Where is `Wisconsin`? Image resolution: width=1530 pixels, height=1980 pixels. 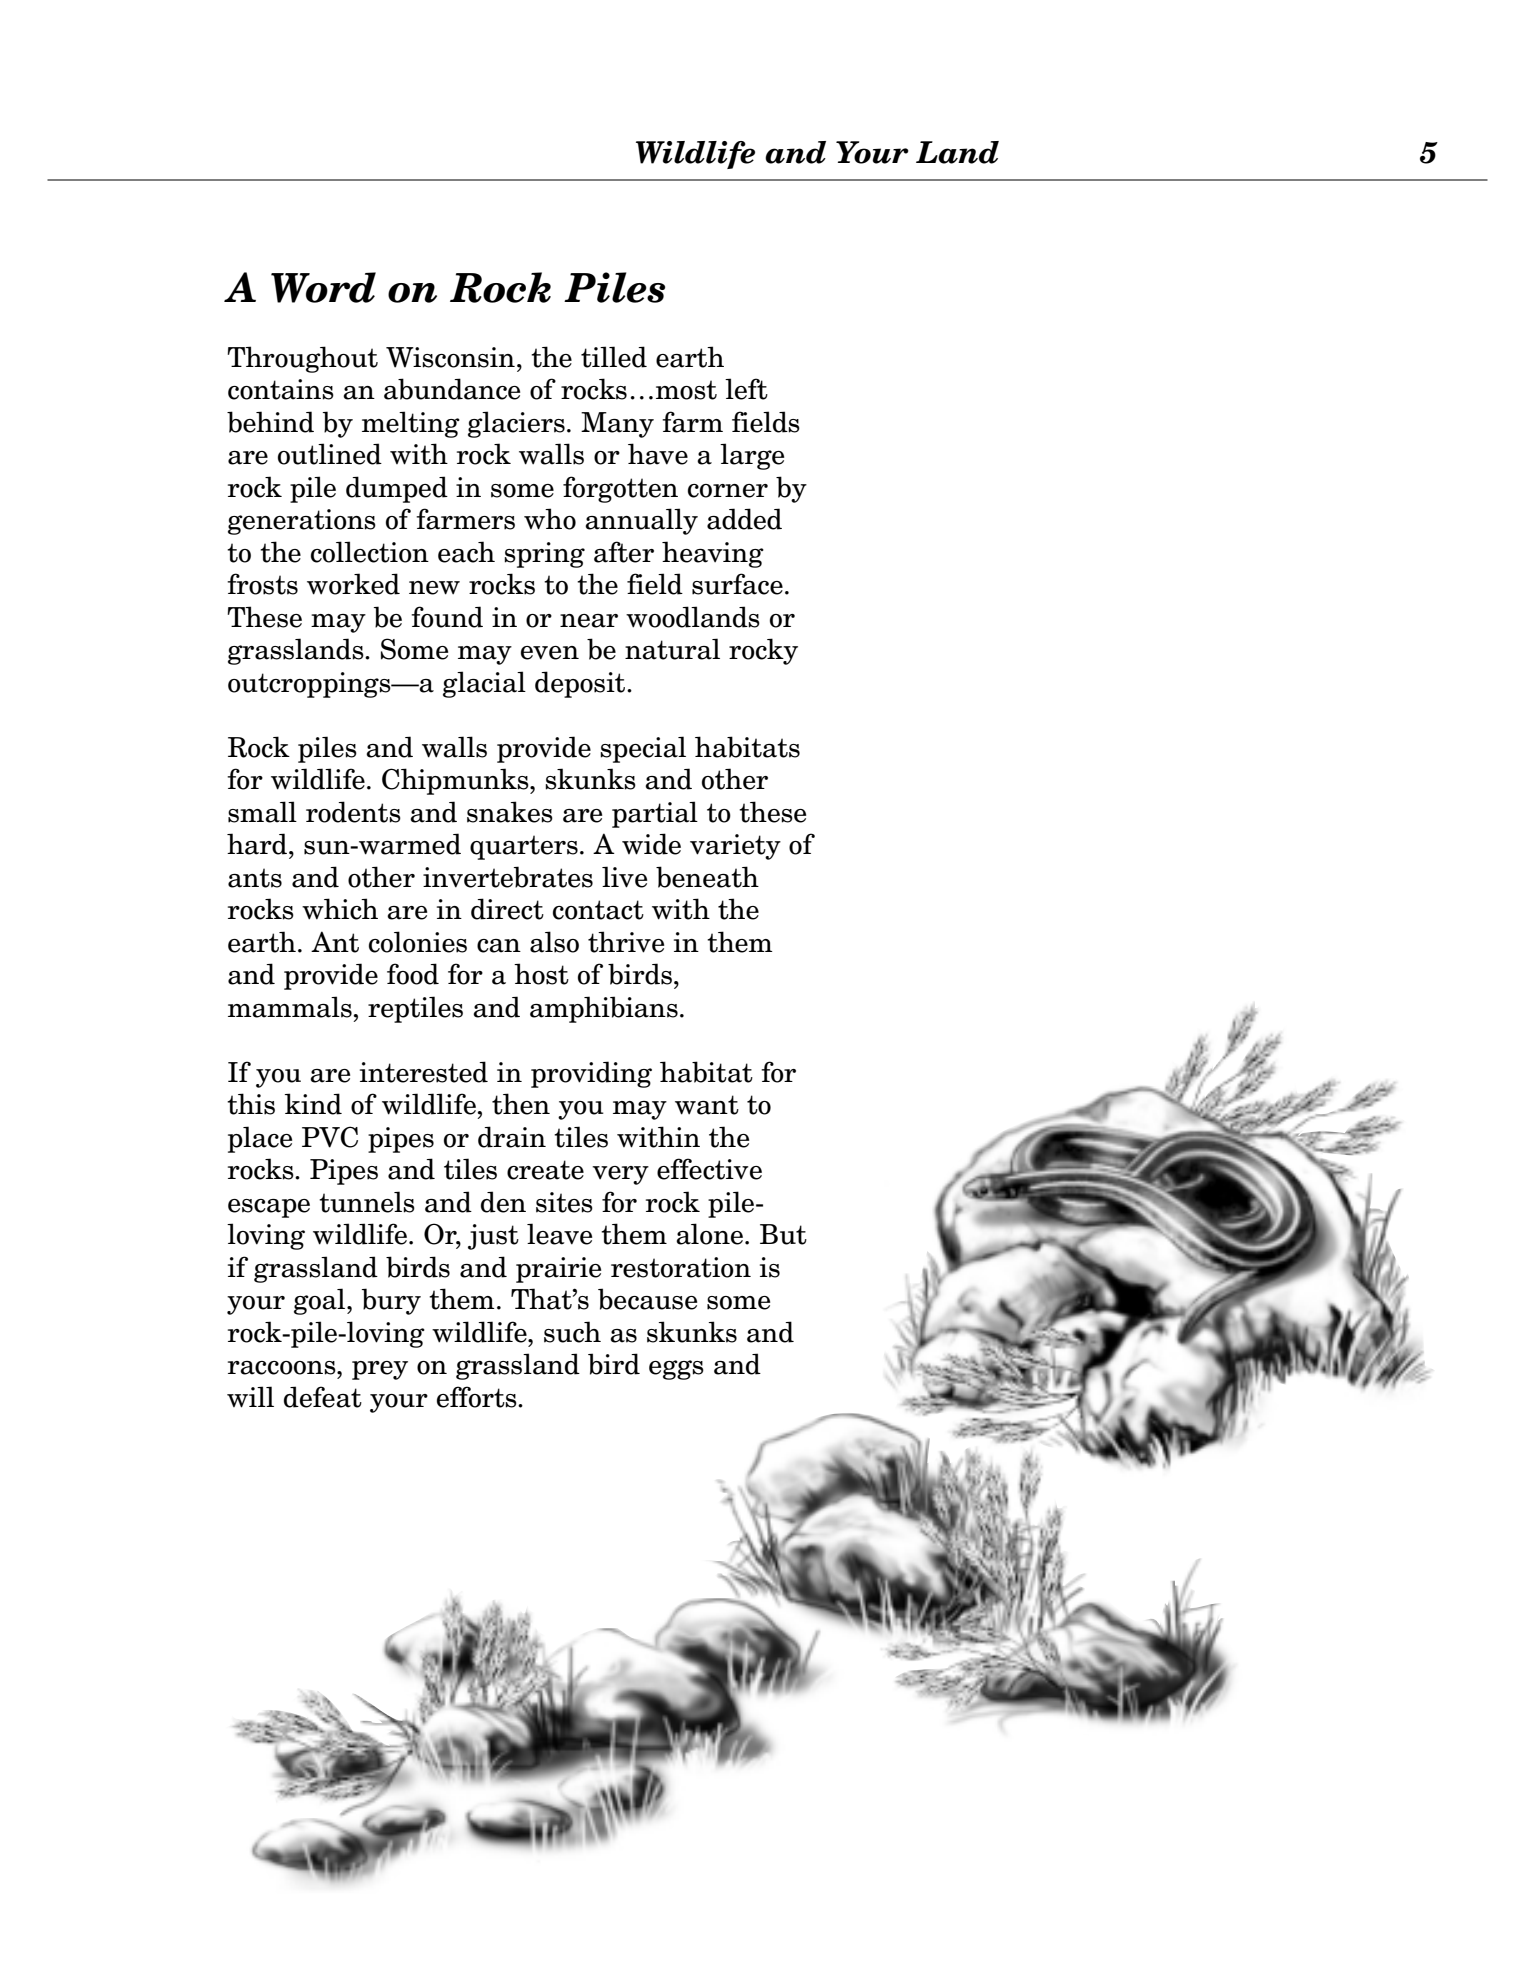
Wisconsin is located at coordinates (450, 357).
